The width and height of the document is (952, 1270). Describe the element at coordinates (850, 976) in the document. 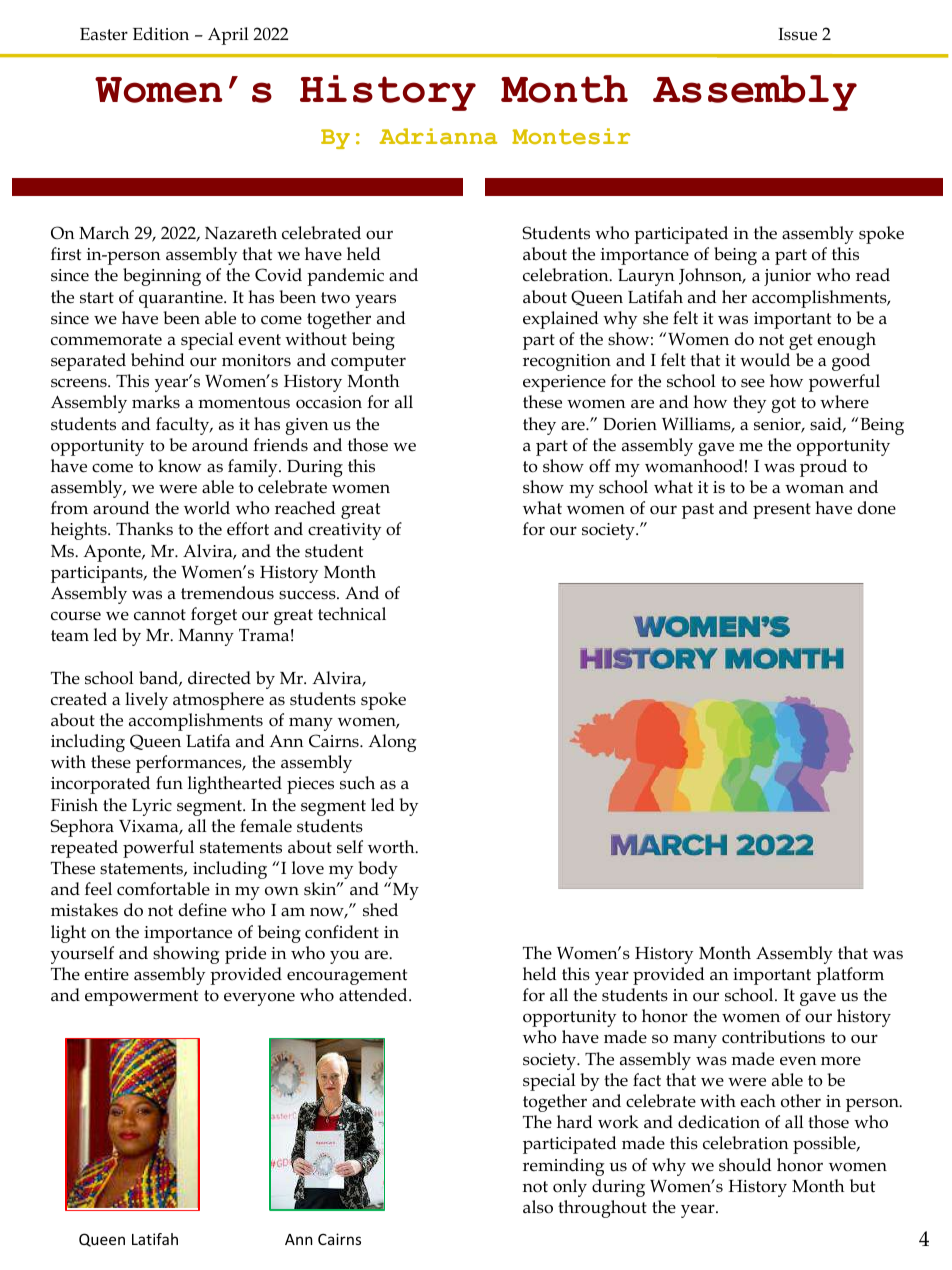

I see `platform` at that location.
